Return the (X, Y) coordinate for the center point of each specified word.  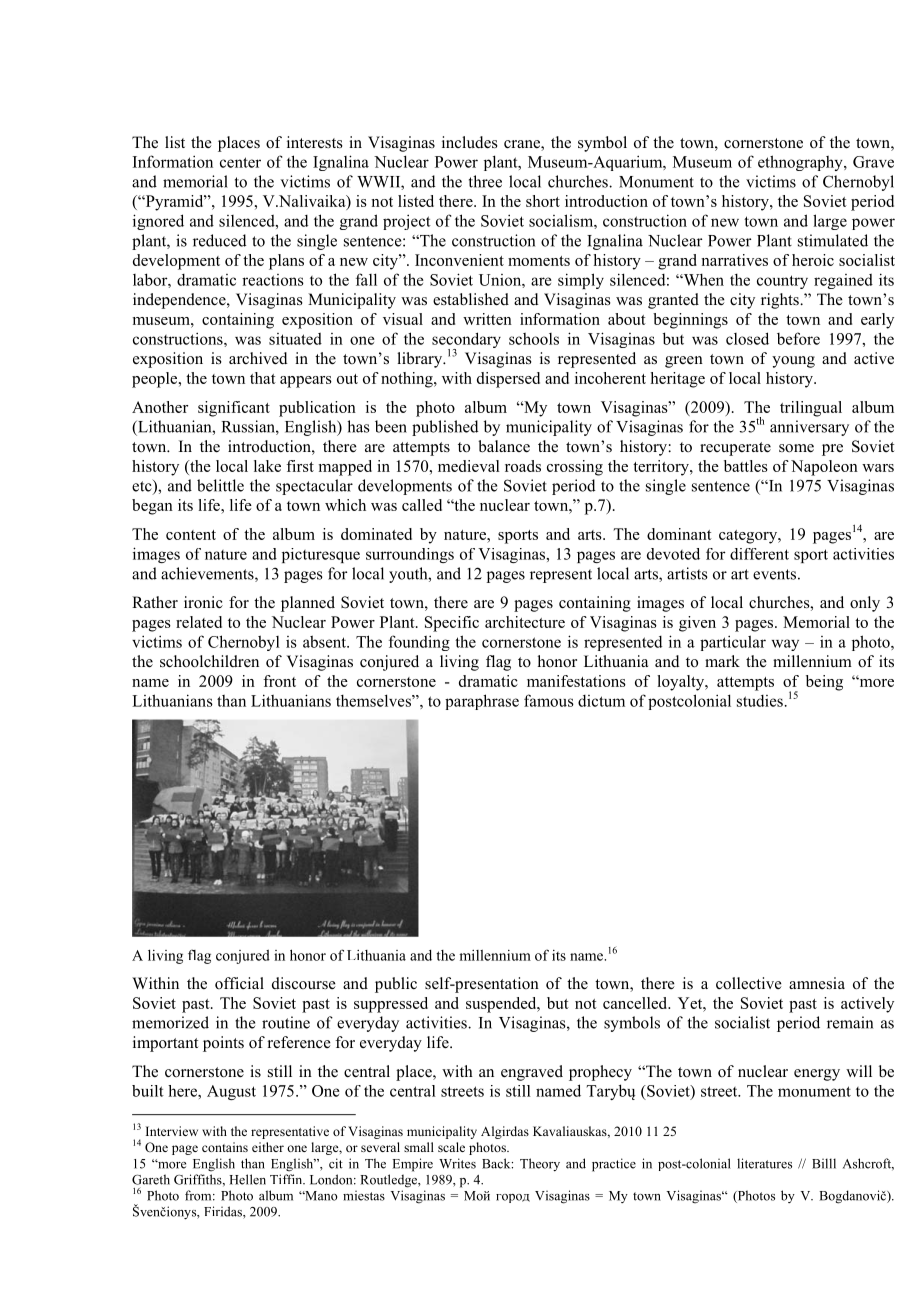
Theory (540, 1164)
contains (225, 1147)
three (485, 181)
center (240, 162)
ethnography (801, 163)
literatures (764, 1163)
